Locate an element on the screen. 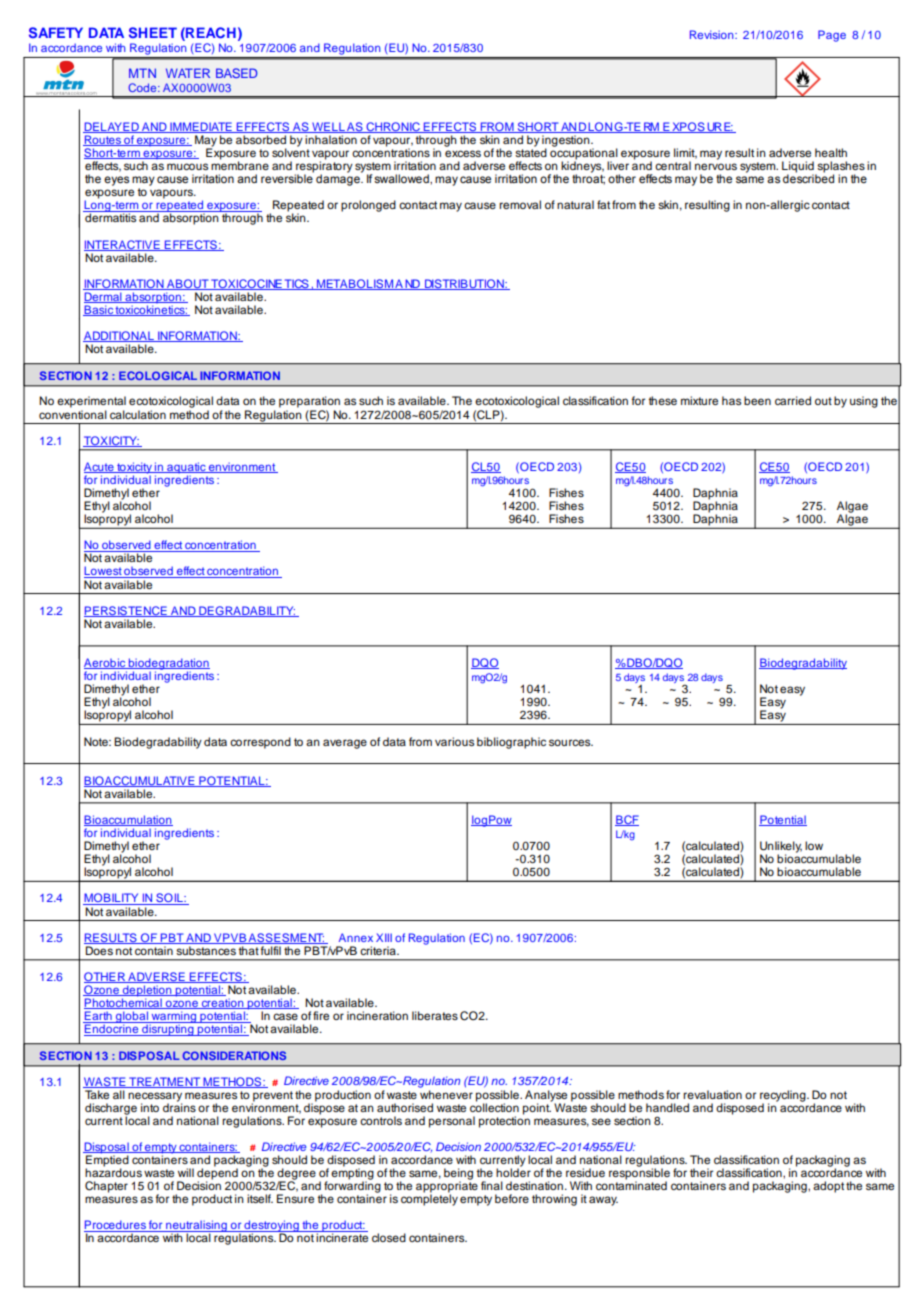  Procedures is located at coordinates (116, 1226).
